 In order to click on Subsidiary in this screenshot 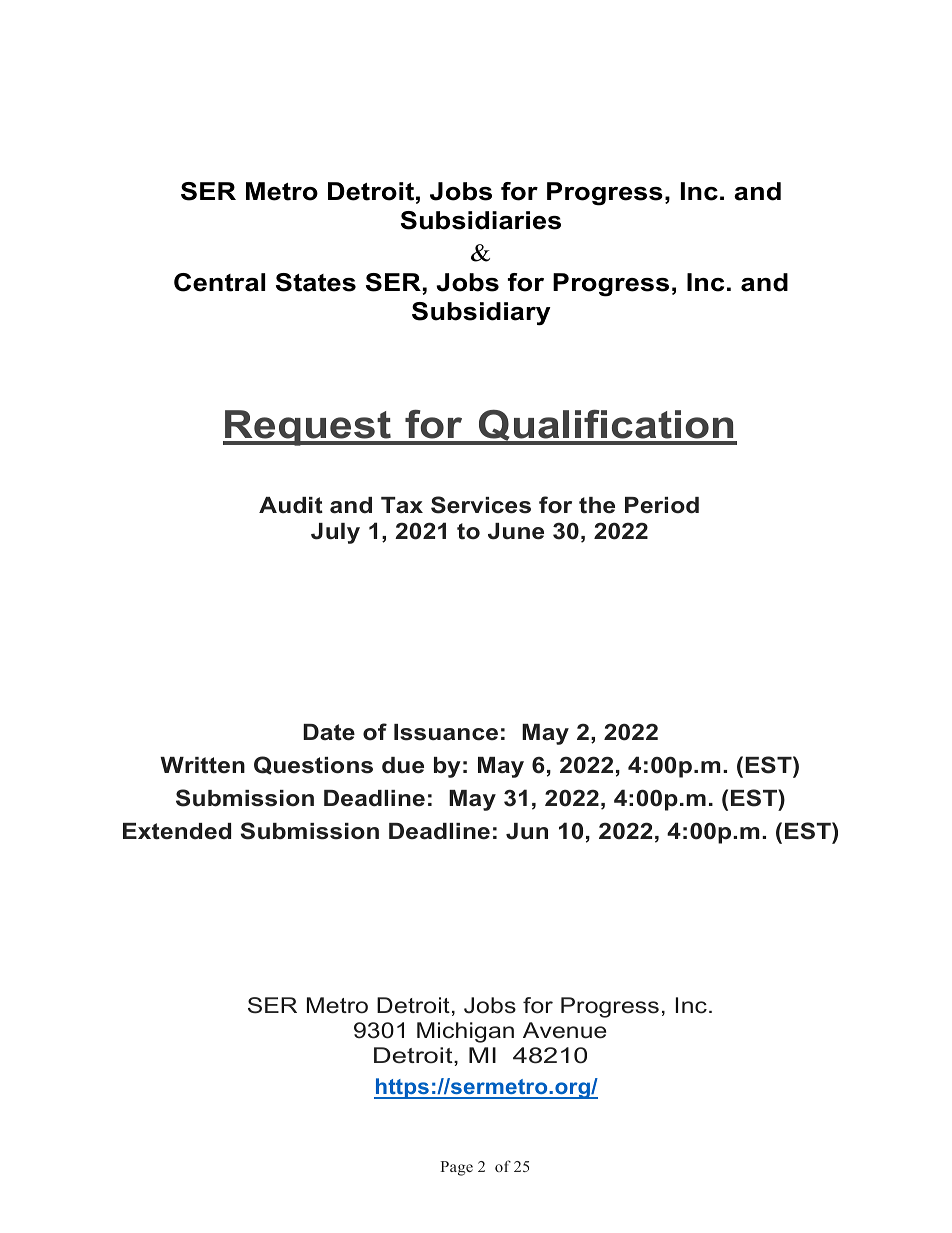, I will do `click(481, 314)`.
